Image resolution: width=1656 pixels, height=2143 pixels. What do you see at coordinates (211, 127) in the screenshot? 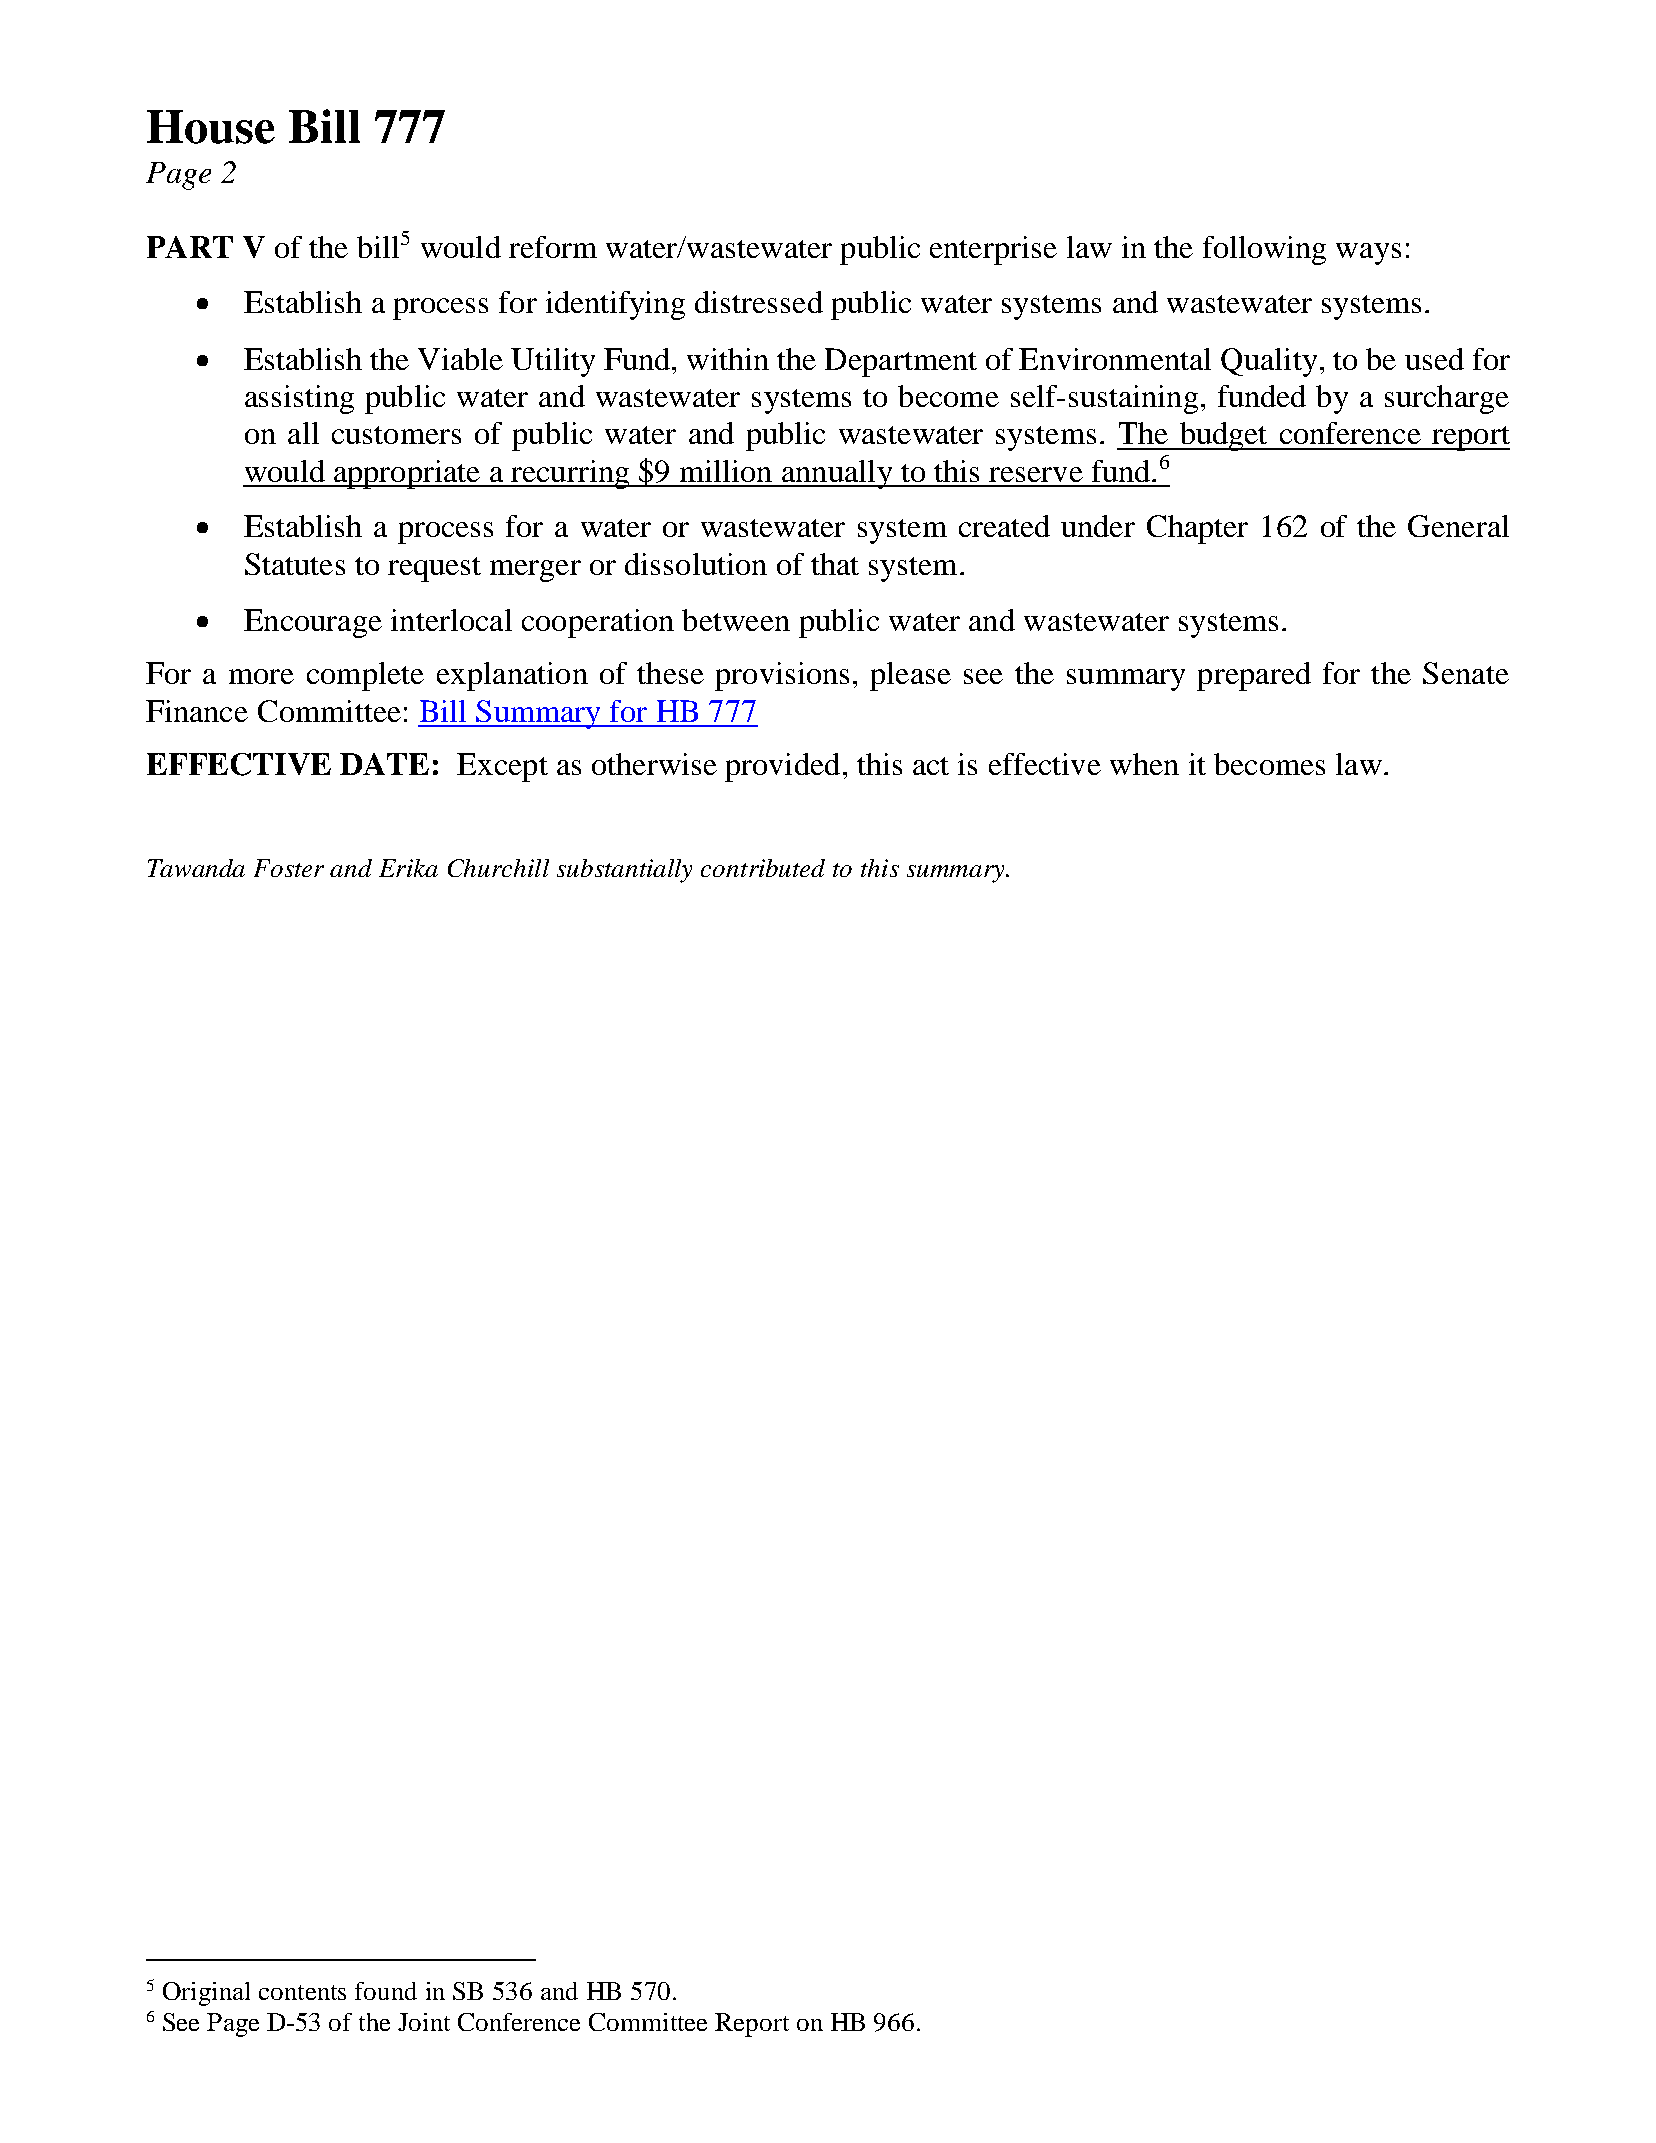
I see `House` at bounding box center [211, 127].
